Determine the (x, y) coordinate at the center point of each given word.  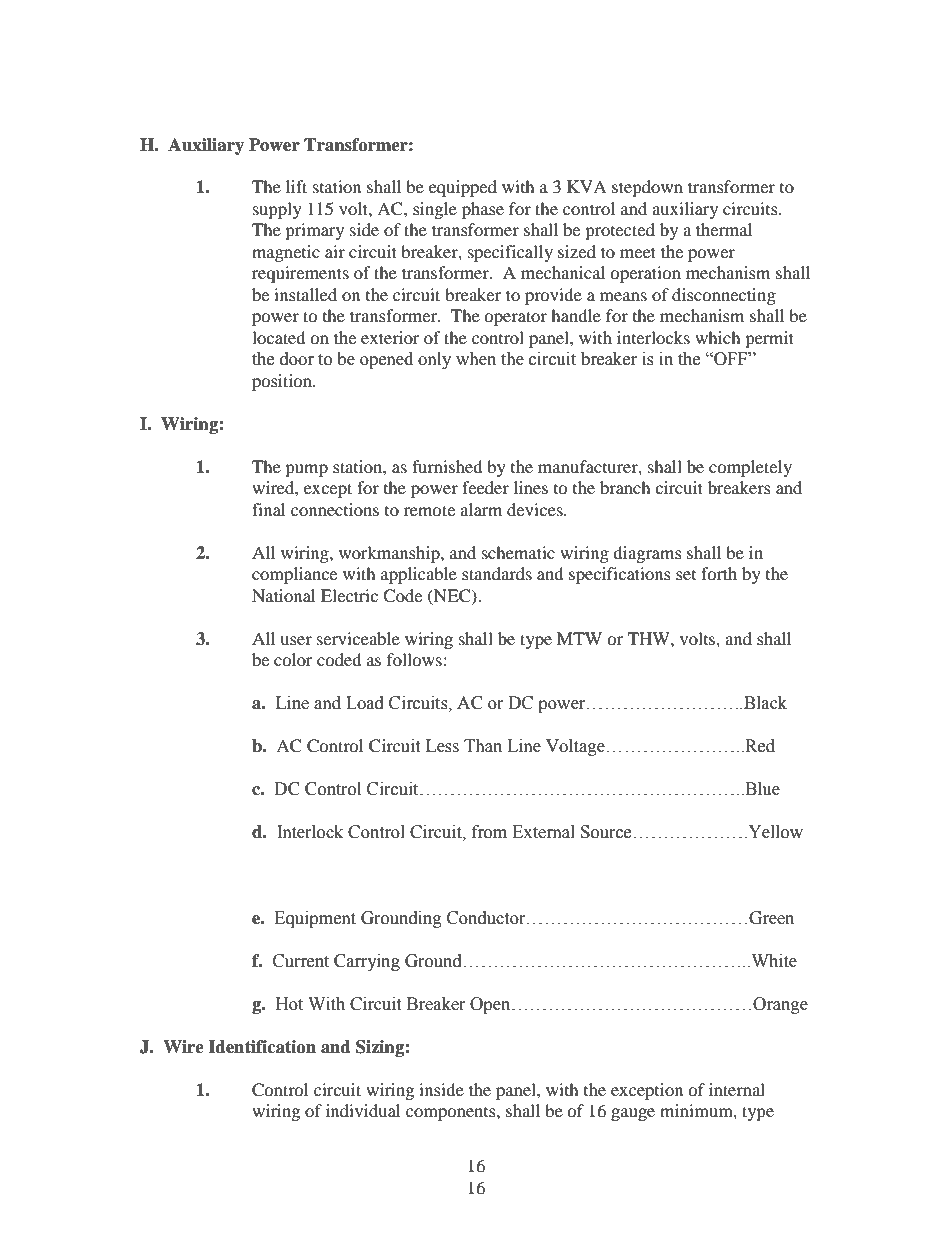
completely (750, 468)
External (543, 832)
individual (363, 1110)
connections (335, 509)
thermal (724, 229)
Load (365, 703)
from (489, 832)
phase (483, 210)
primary (314, 231)
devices (536, 509)
